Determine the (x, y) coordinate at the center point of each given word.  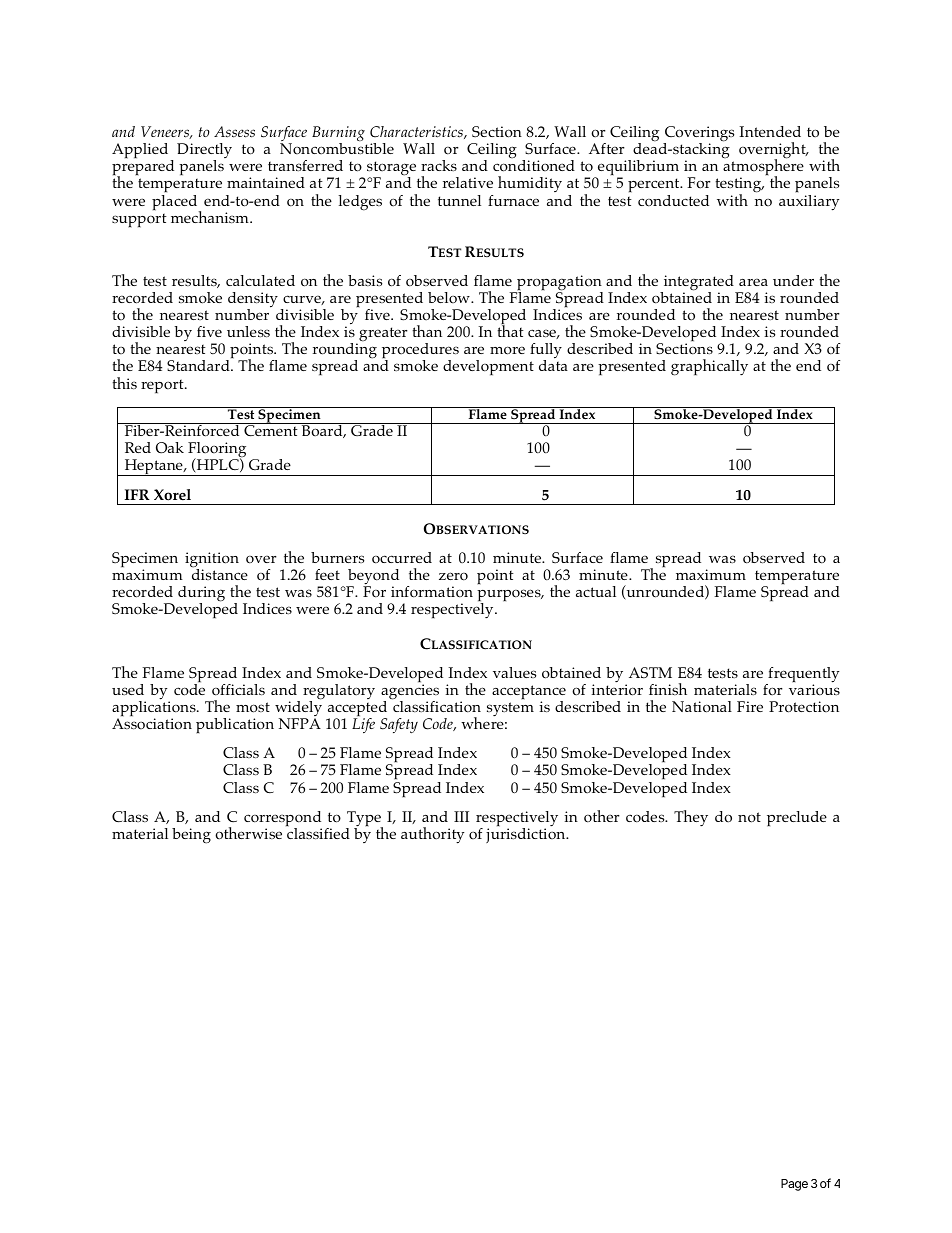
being (191, 836)
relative (468, 182)
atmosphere (763, 167)
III (461, 816)
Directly (204, 152)
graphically (709, 367)
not (749, 817)
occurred (402, 558)
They (691, 818)
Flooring (217, 451)
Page (794, 1185)
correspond (283, 820)
